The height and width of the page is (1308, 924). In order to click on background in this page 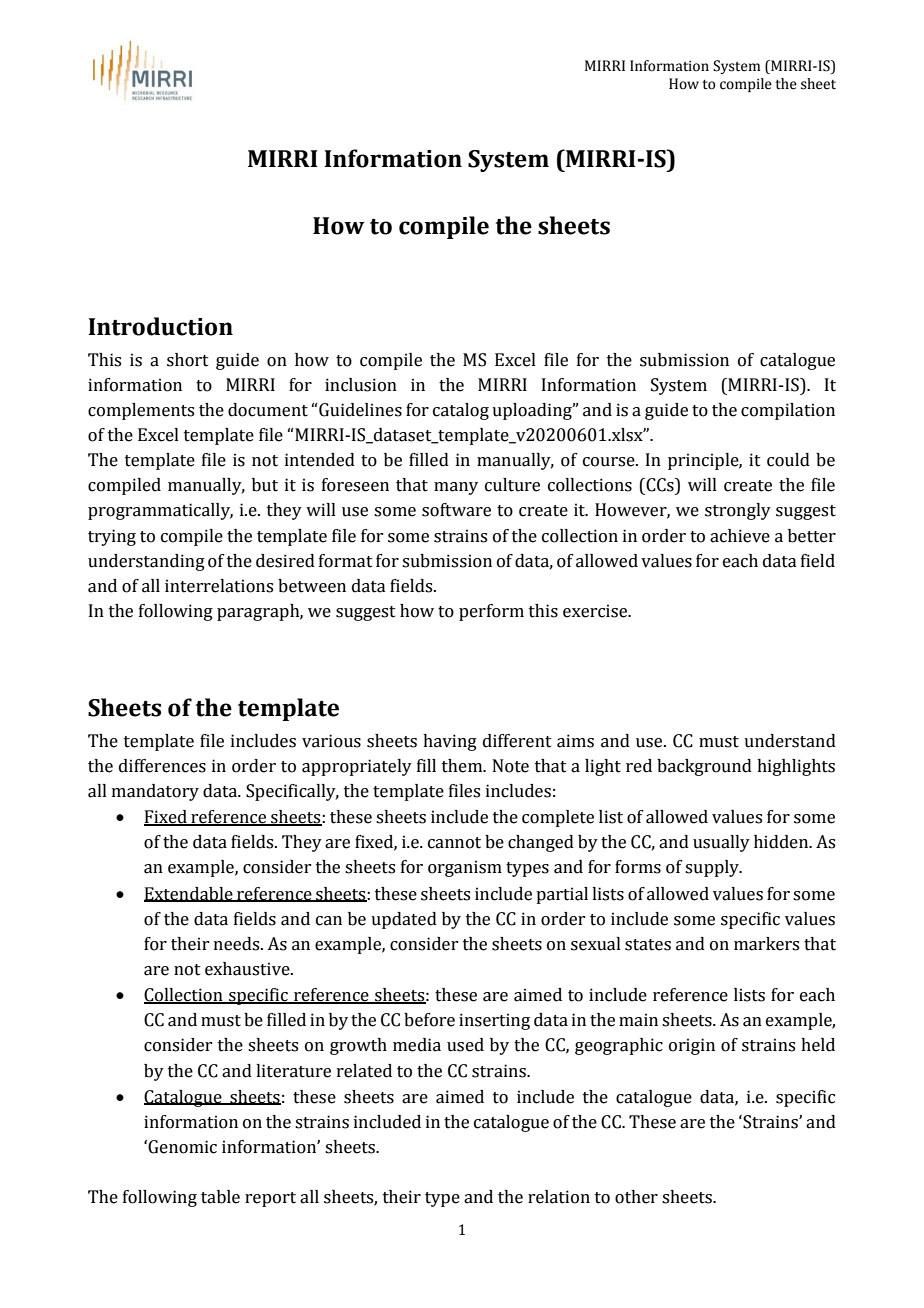, I will do `click(704, 767)`.
